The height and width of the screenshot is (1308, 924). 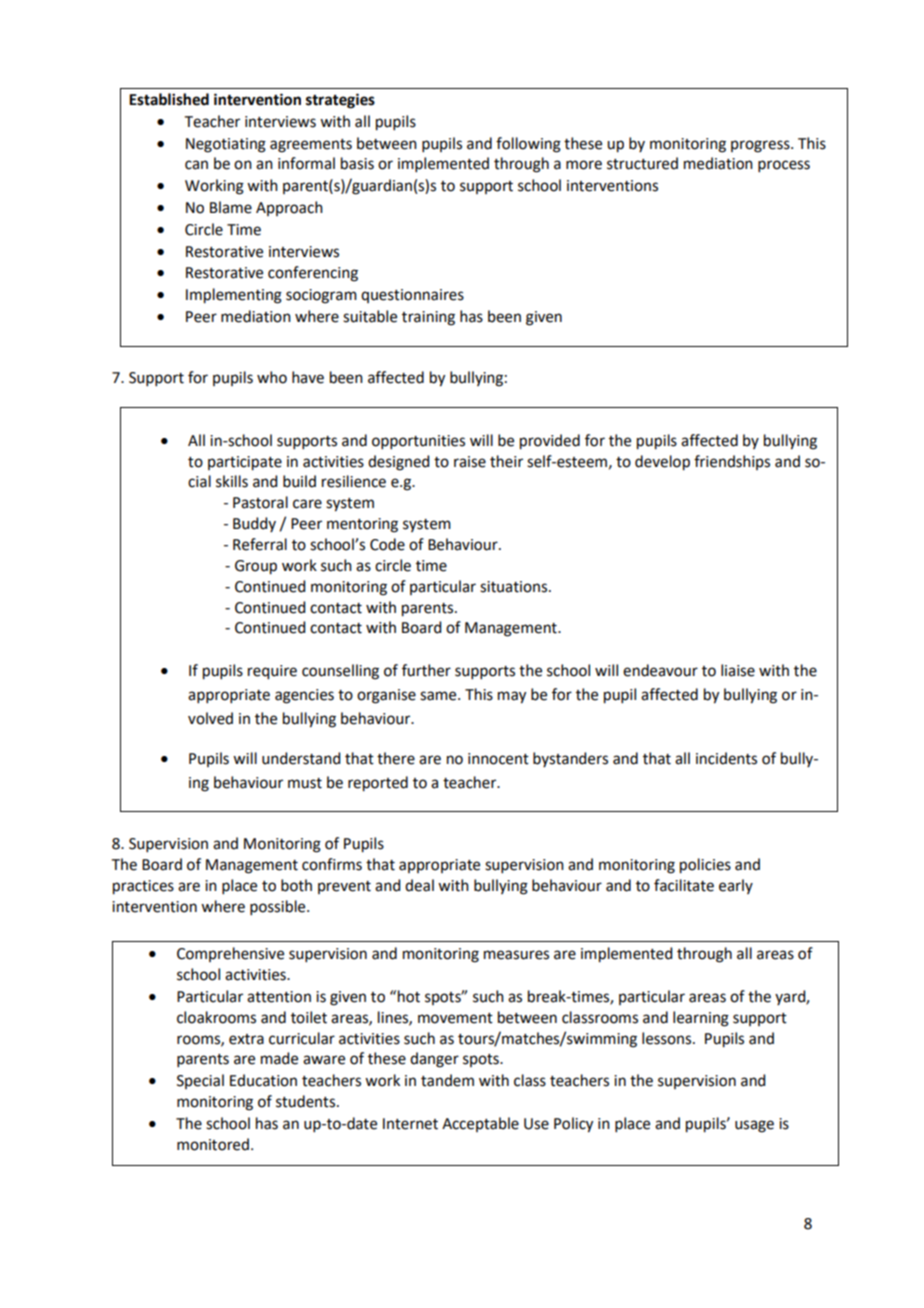 What do you see at coordinates (226, 145) in the screenshot?
I see `Negotiating` at bounding box center [226, 145].
